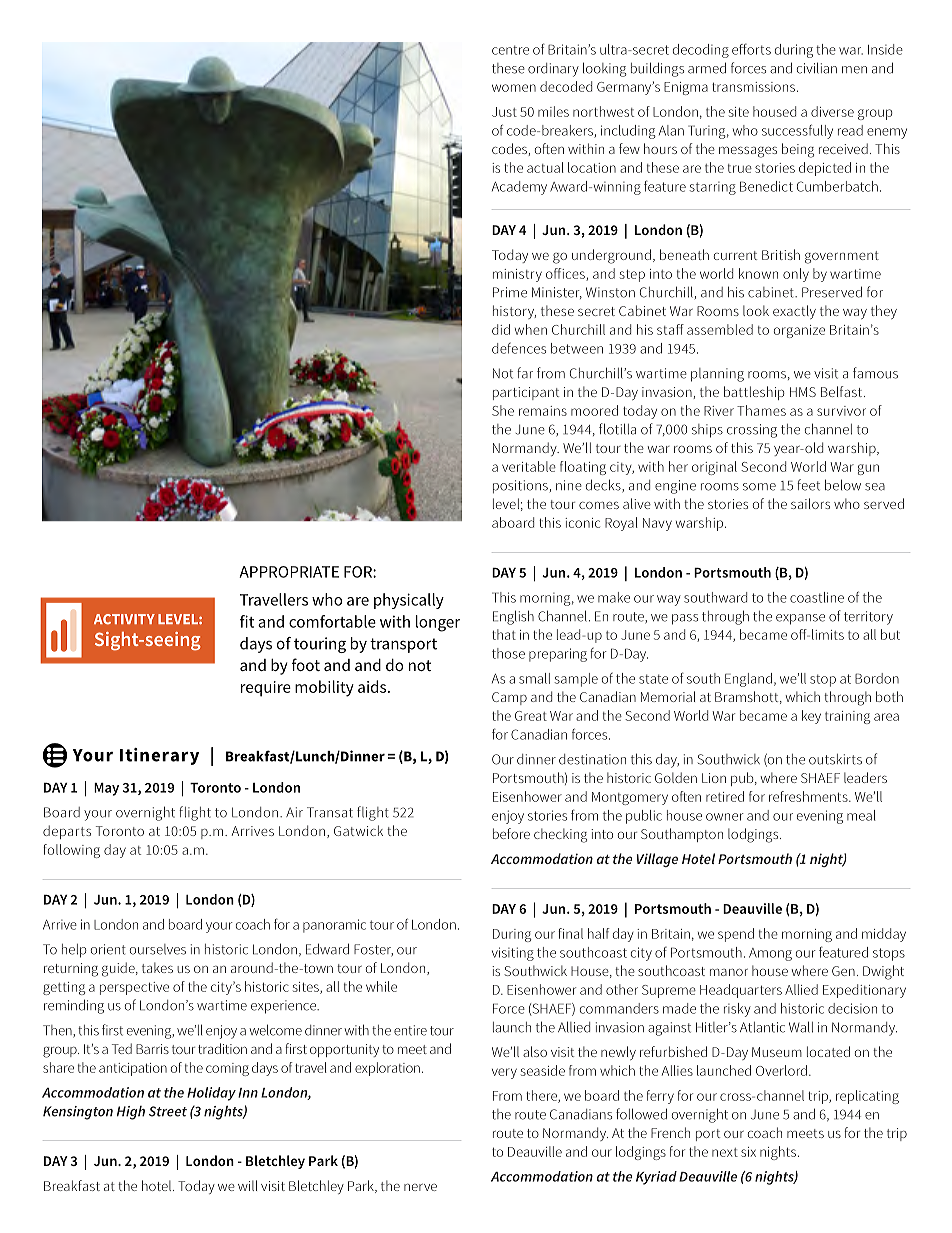 This image has height=1233, width=952. I want to click on ACTIVITY, so click(124, 619).
